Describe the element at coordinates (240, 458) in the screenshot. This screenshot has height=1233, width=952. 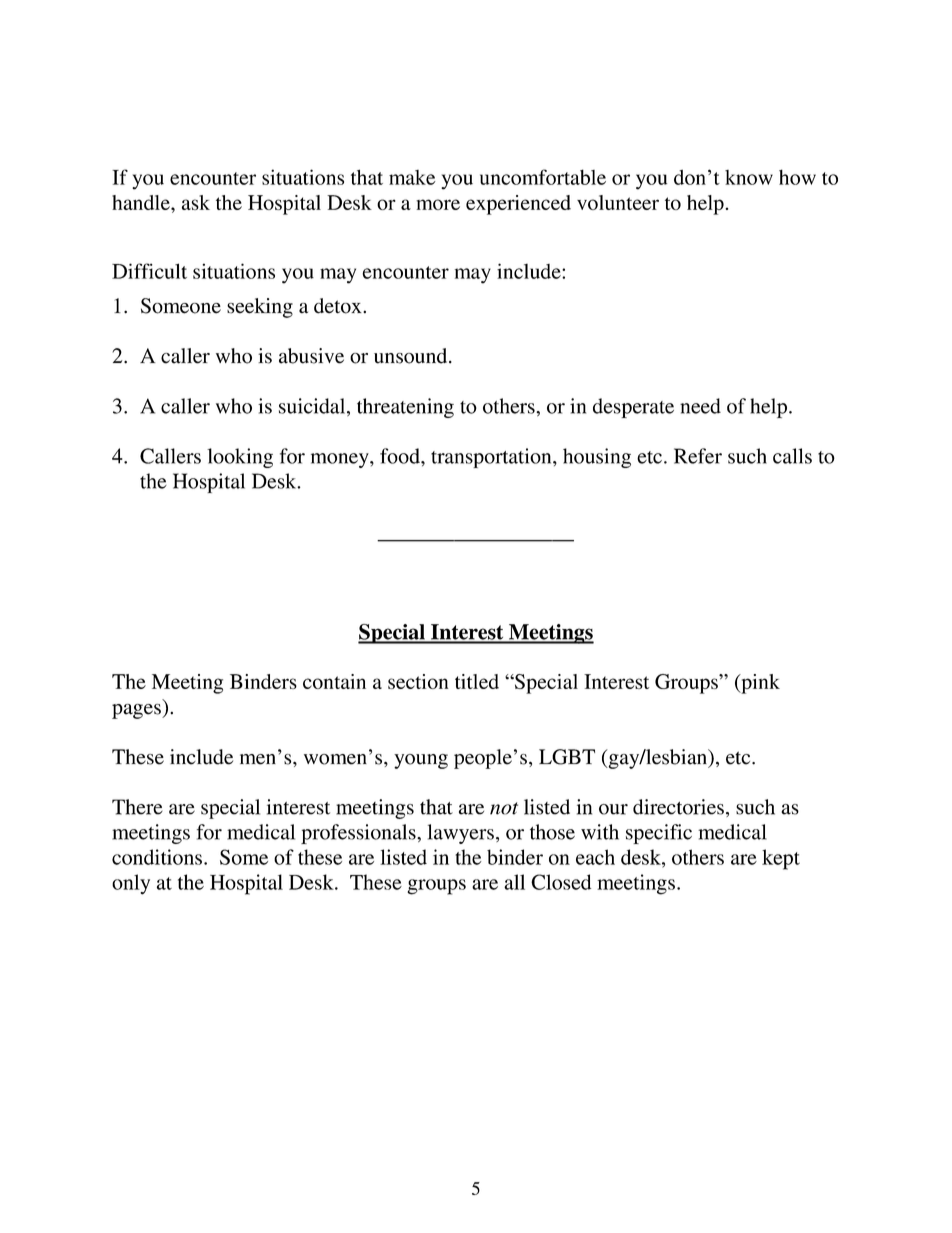
I see `looking` at that location.
